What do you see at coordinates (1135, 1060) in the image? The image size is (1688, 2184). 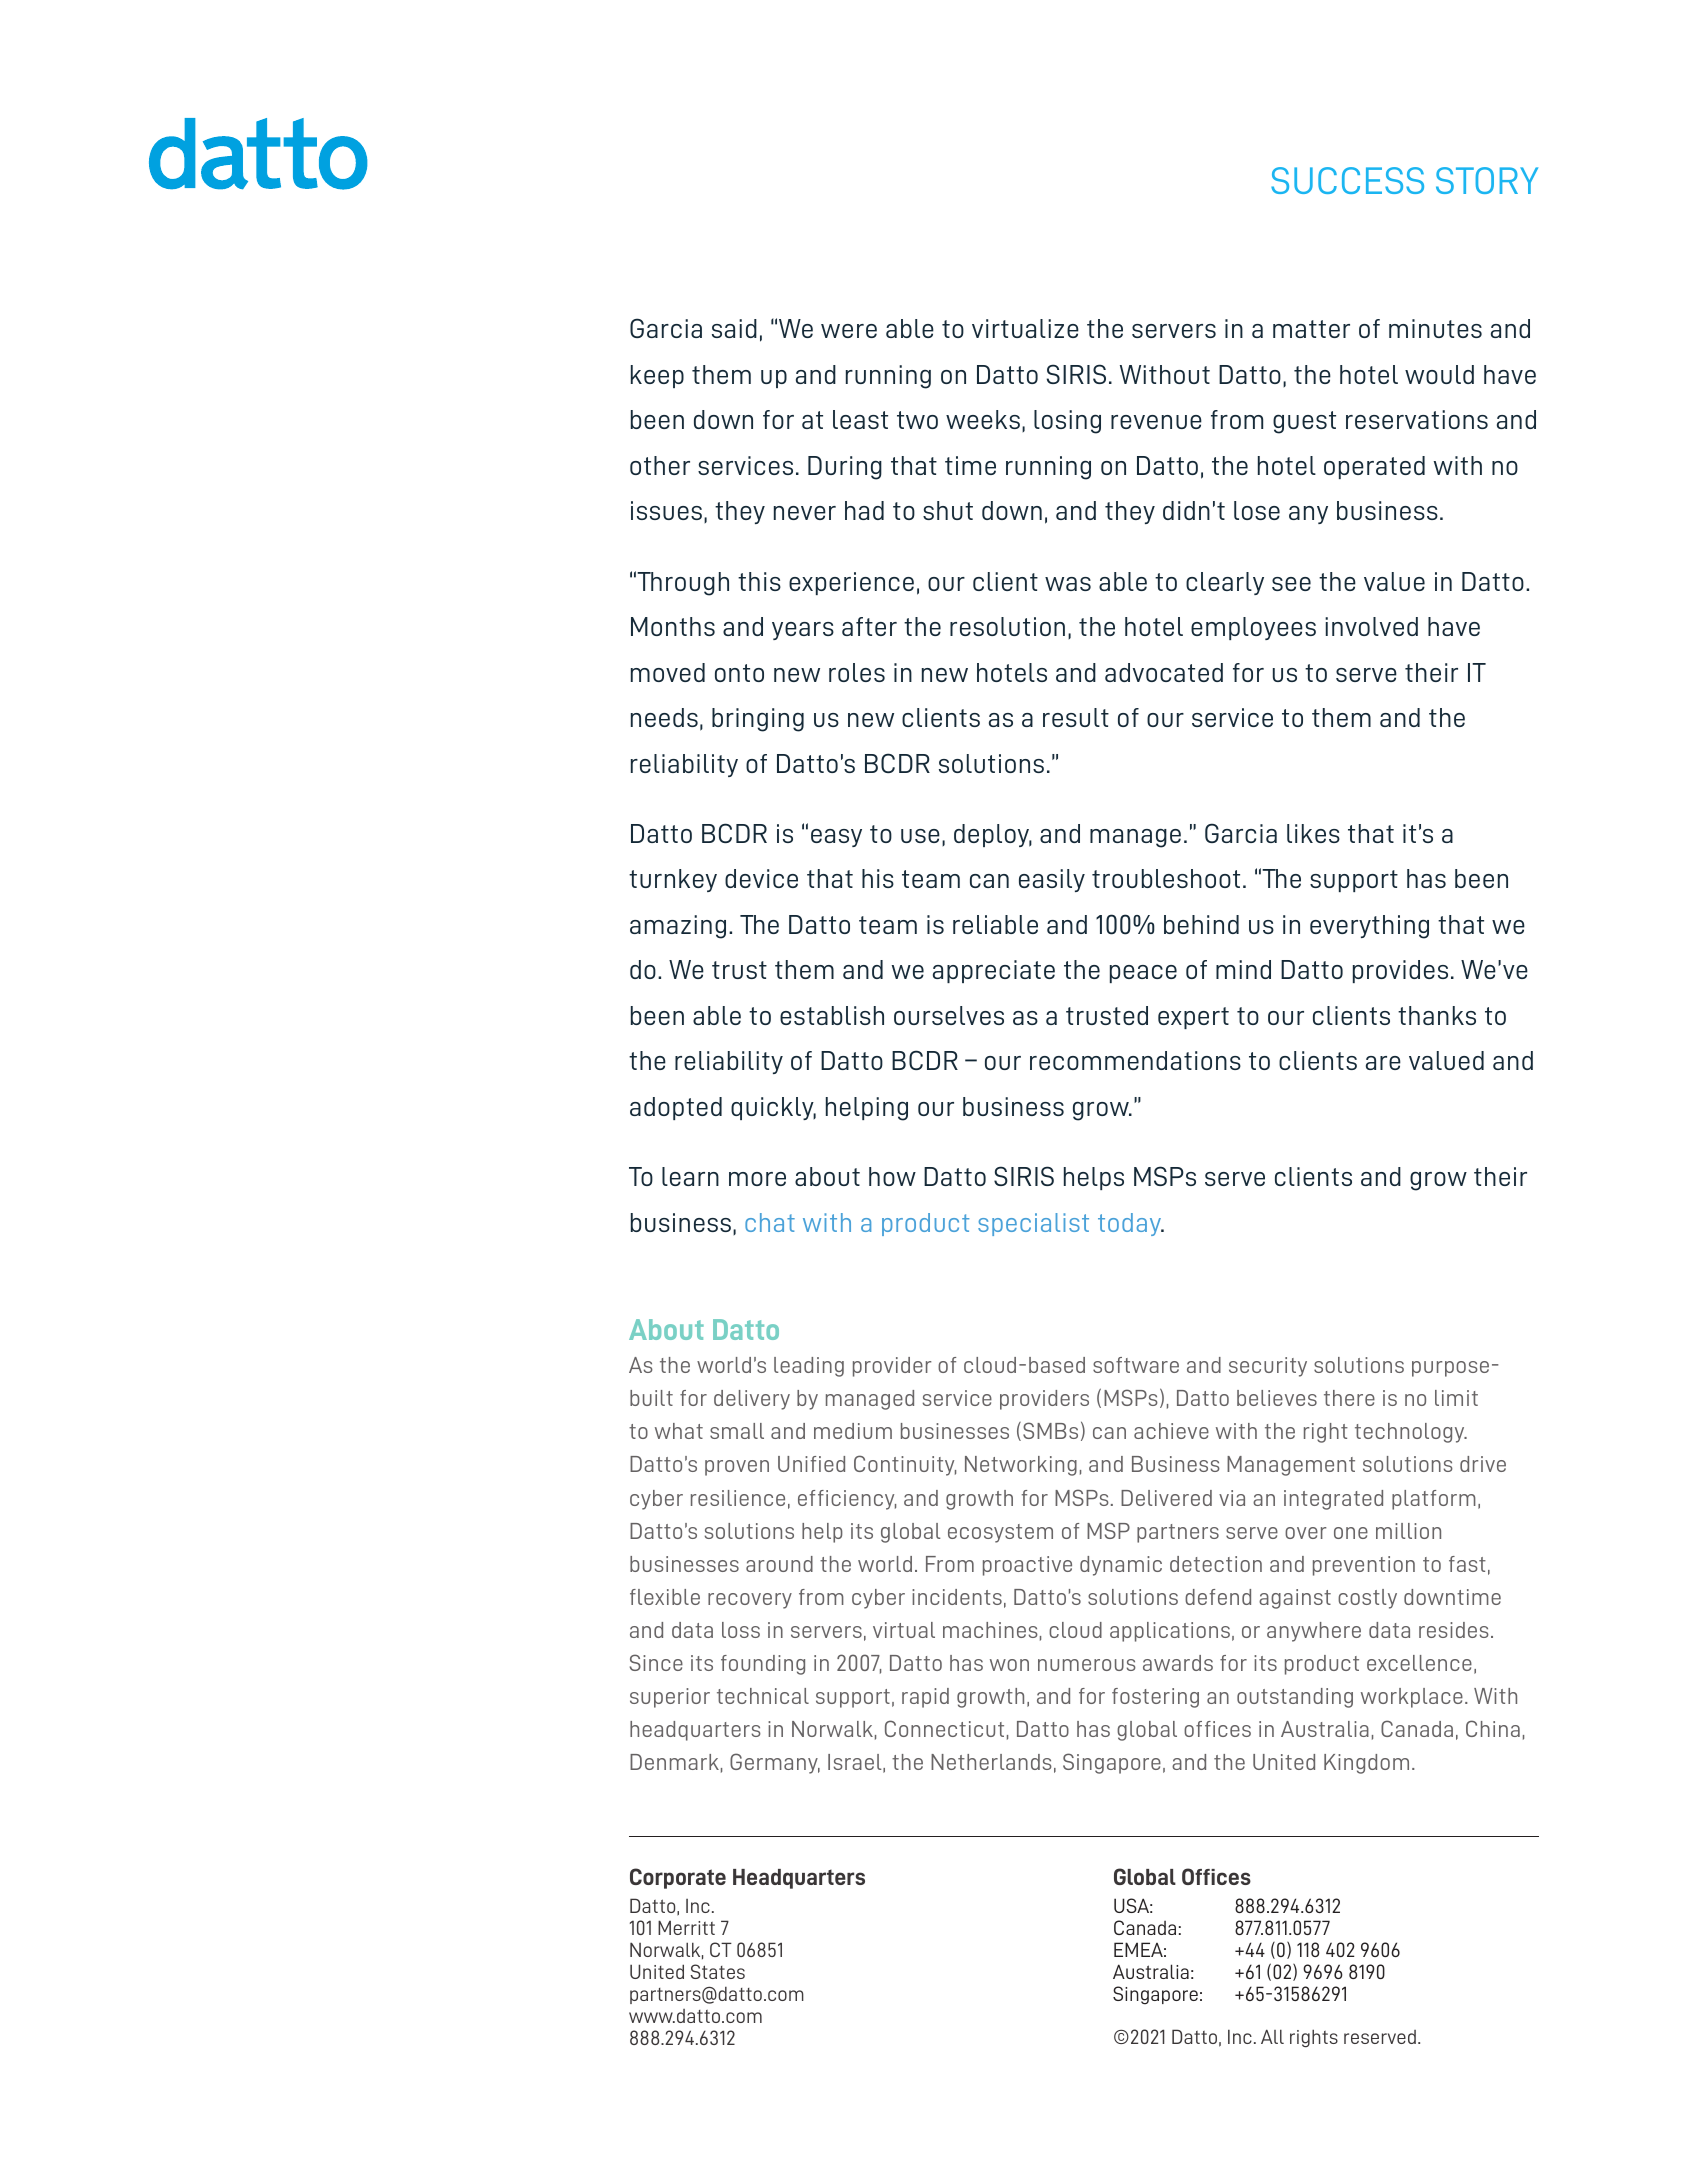 I see `recommendations` at bounding box center [1135, 1060].
